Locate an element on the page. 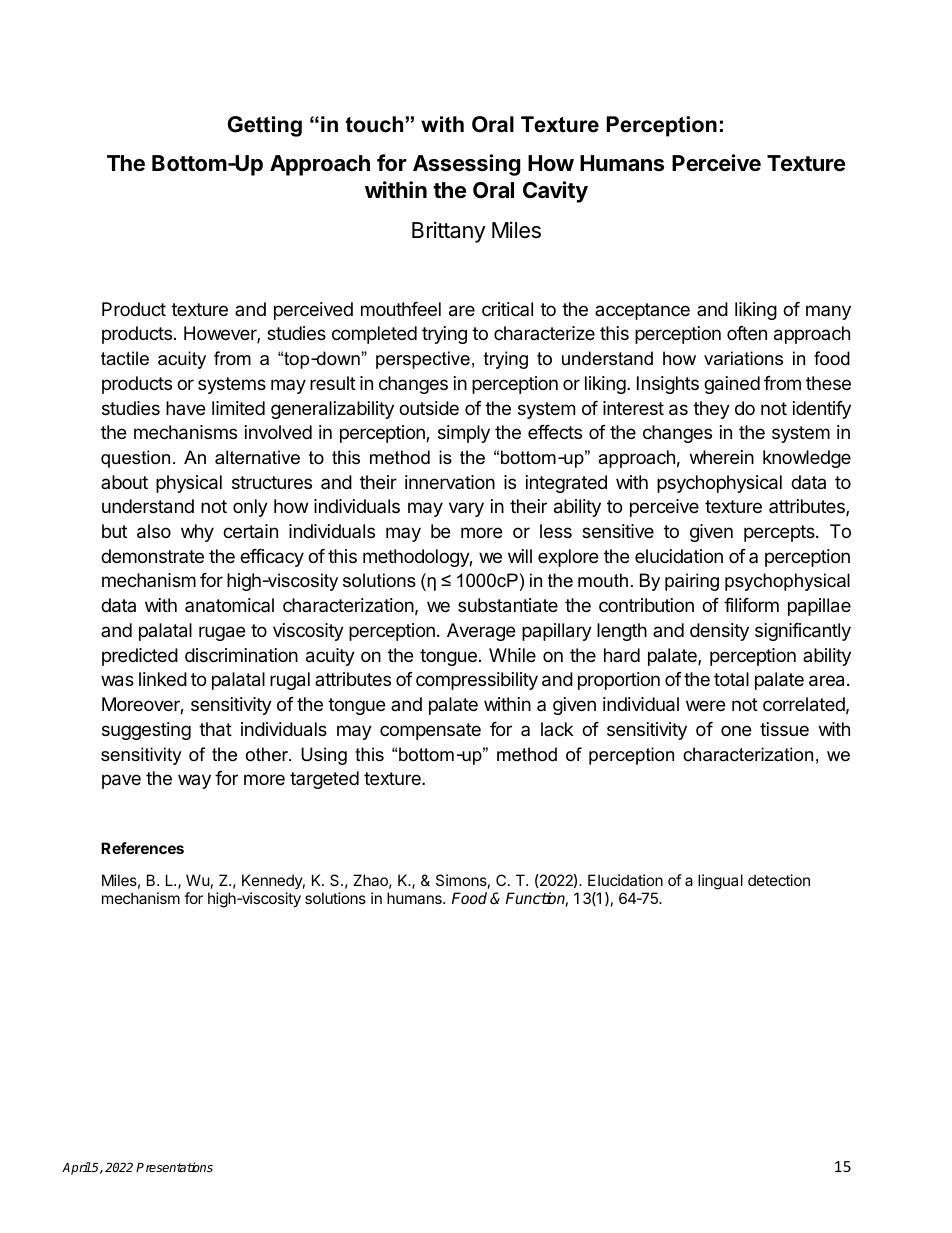  Cavity is located at coordinates (555, 192).
